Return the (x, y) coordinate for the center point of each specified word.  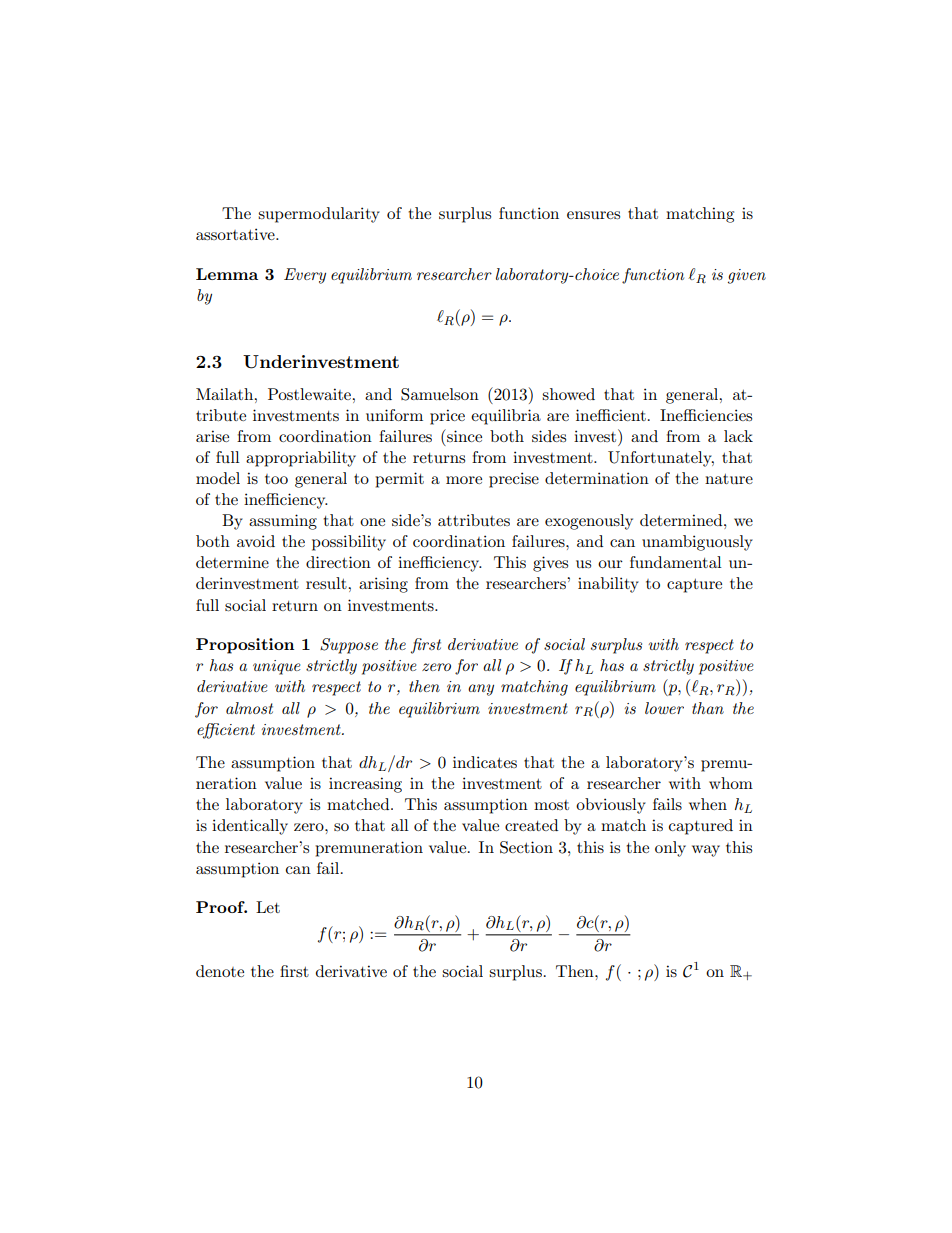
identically (250, 827)
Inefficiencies (706, 415)
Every (305, 276)
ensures (593, 215)
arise (212, 436)
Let (268, 907)
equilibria (506, 417)
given (747, 276)
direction (338, 562)
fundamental (676, 562)
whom (731, 783)
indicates (485, 762)
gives (550, 564)
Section (526, 847)
